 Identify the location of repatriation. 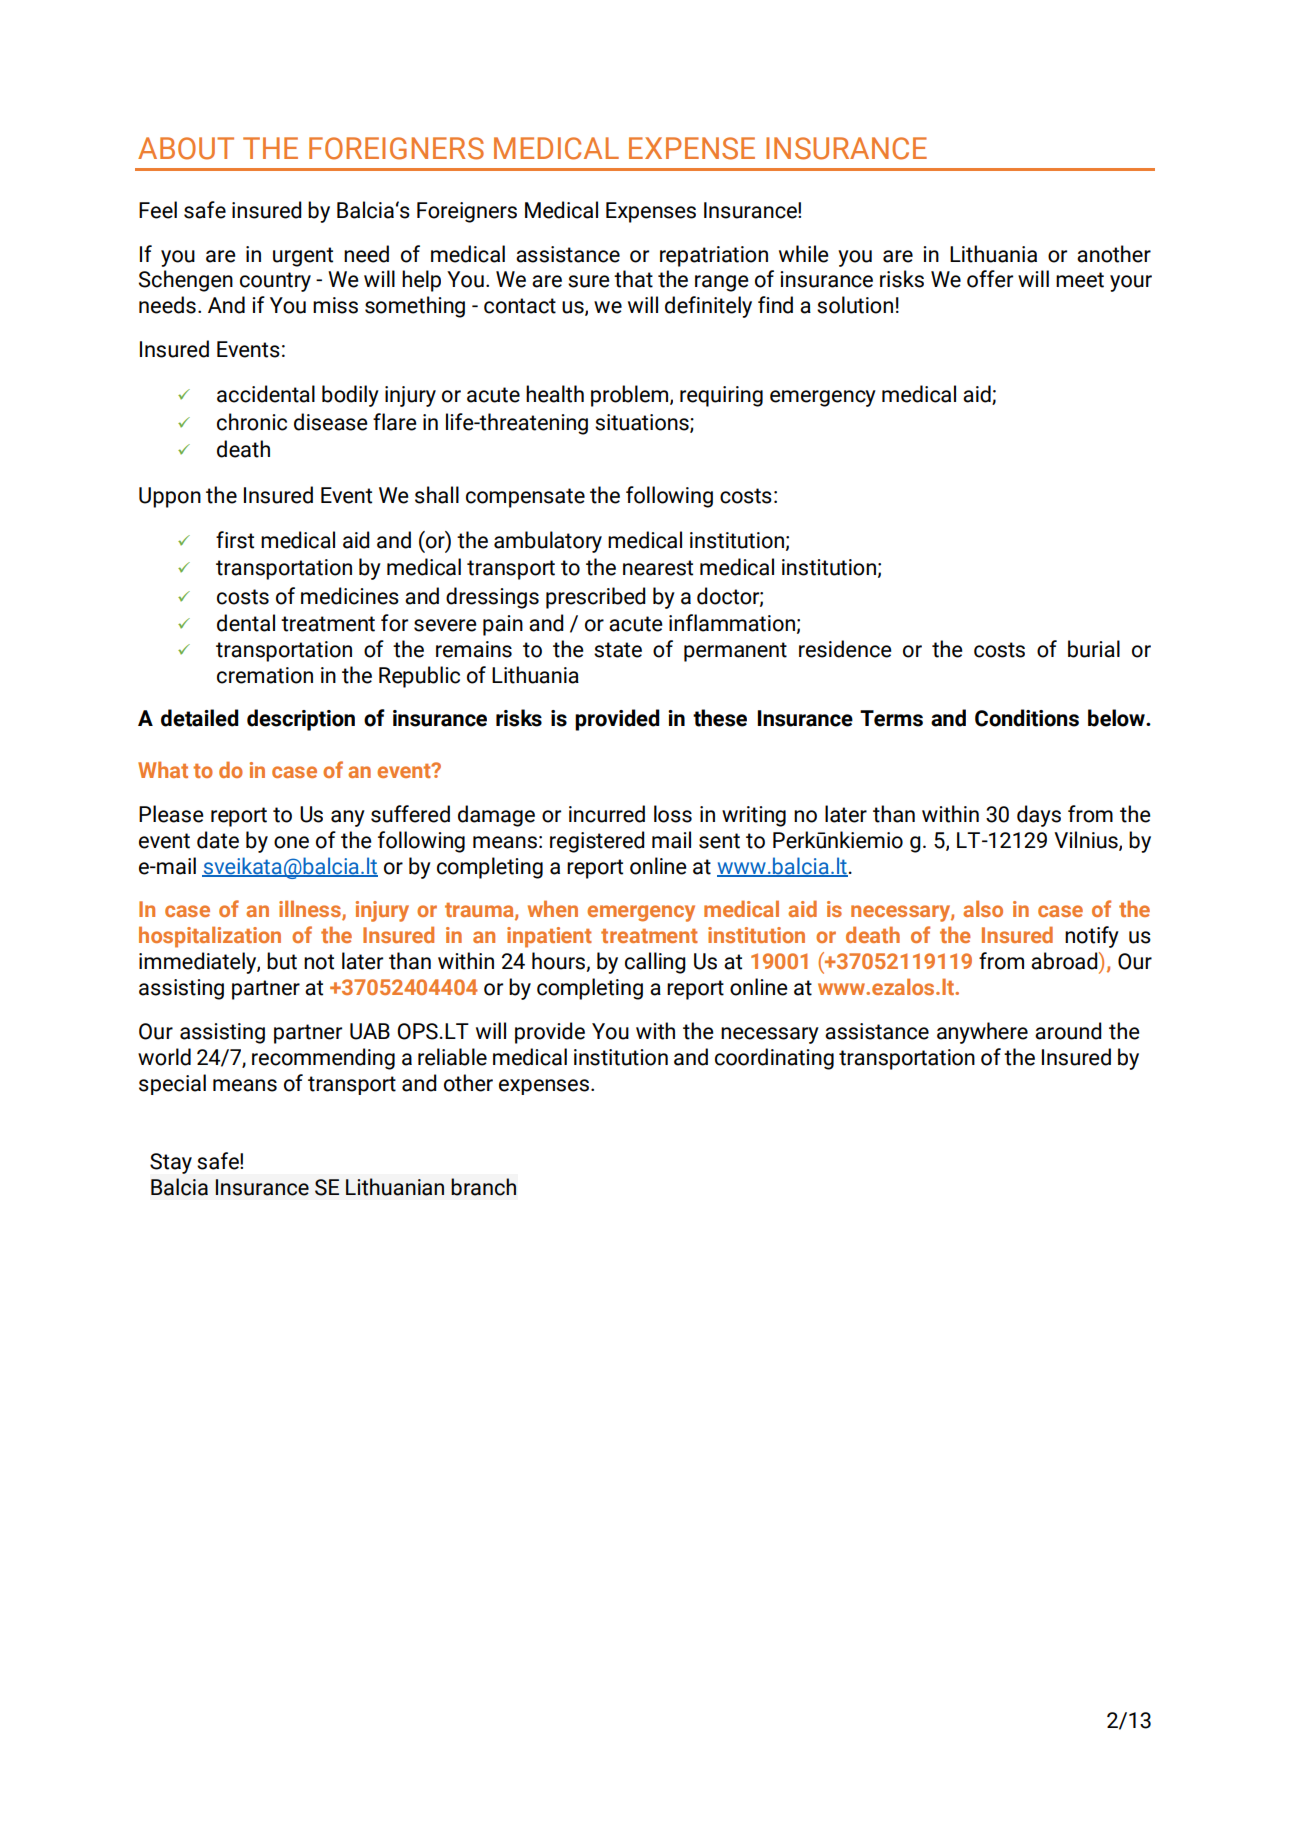
(714, 256).
